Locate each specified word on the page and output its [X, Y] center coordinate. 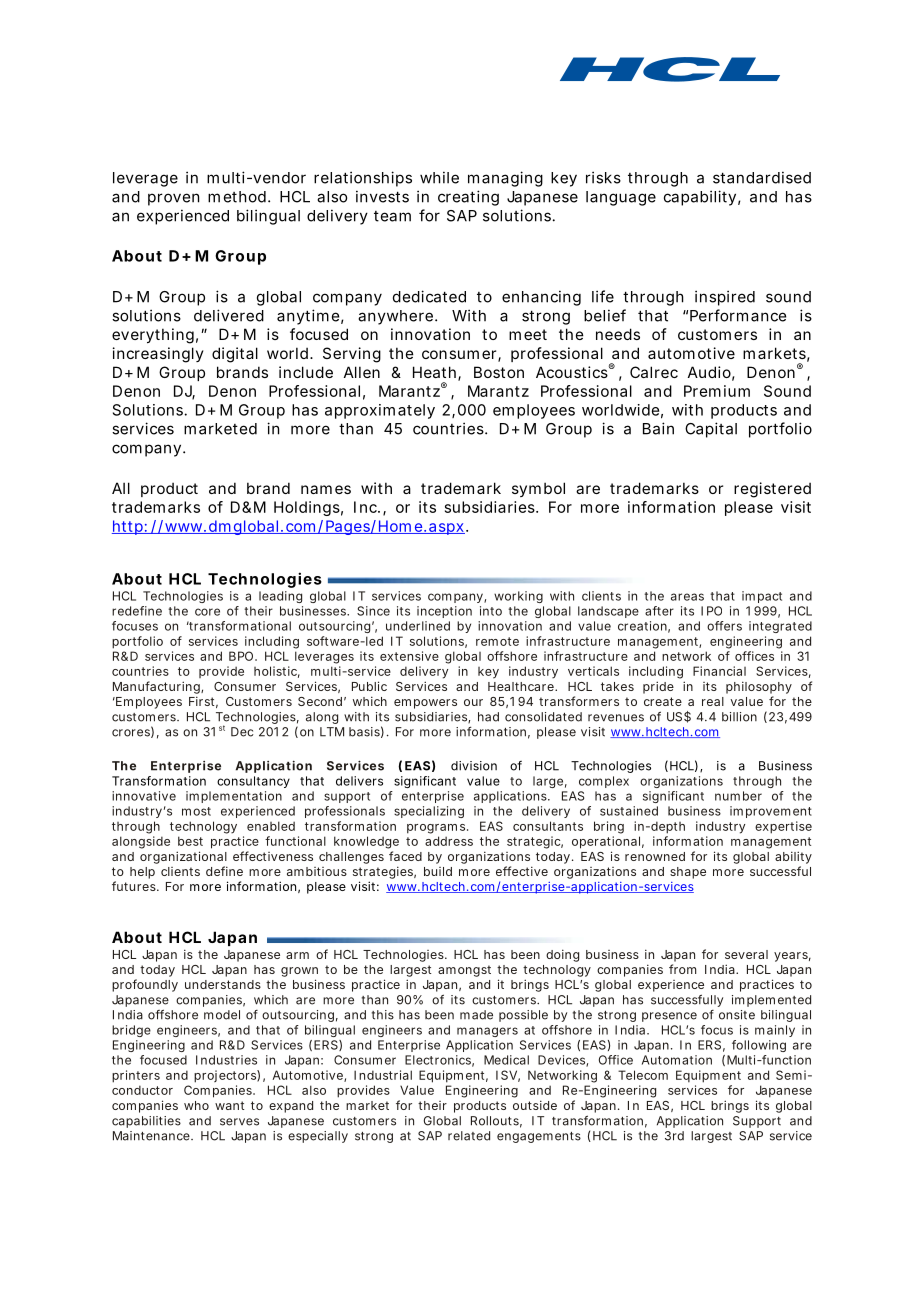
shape [688, 873]
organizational [183, 857]
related [469, 1136]
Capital [711, 430]
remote [497, 641]
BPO [241, 656]
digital [235, 355]
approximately [380, 411]
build [438, 871]
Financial [719, 671]
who [196, 1105]
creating [468, 198]
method [237, 197]
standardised [762, 177]
